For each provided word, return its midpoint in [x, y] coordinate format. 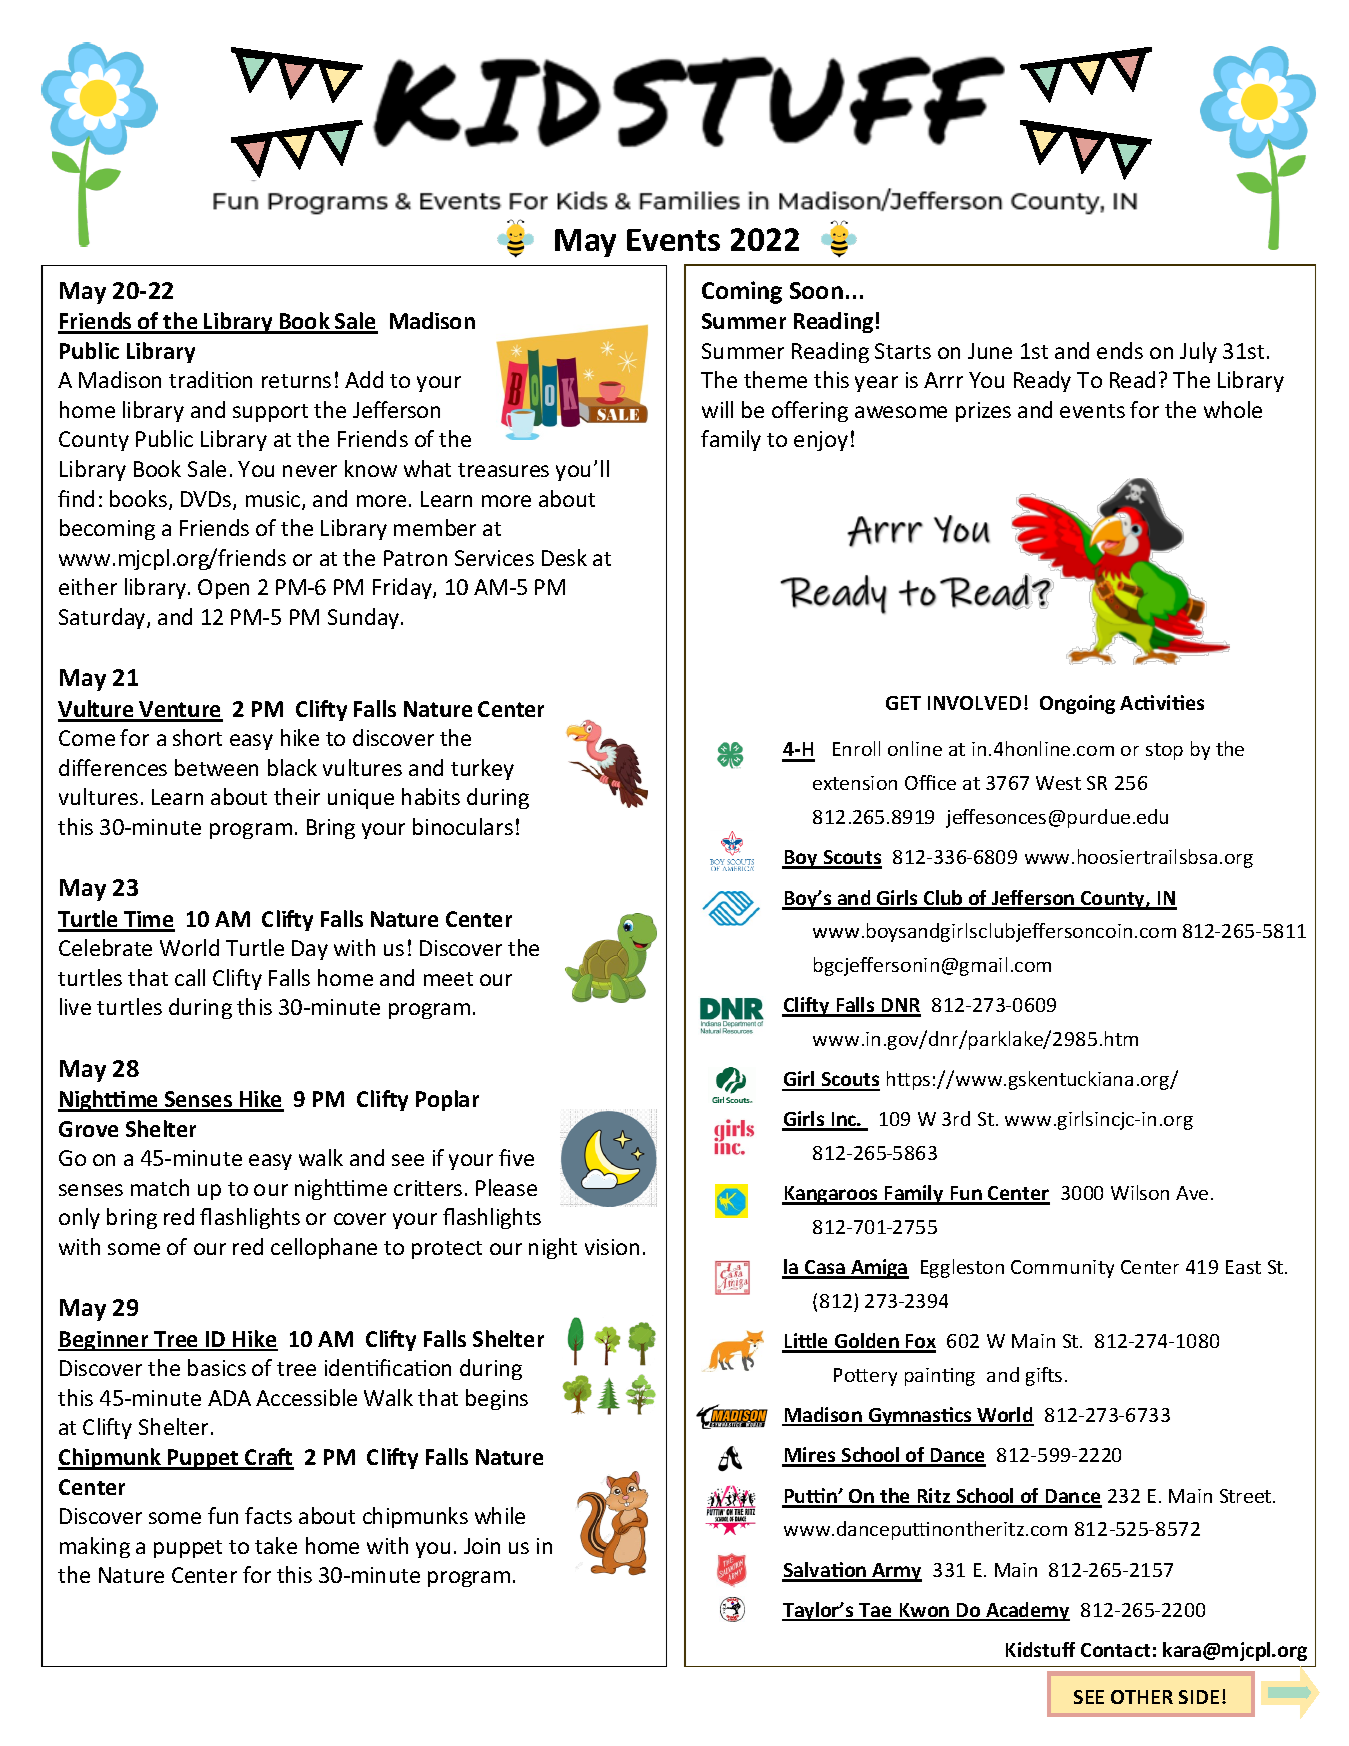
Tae [875, 1611]
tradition [210, 379]
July [1198, 352]
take [276, 1545]
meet [448, 979]
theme [775, 379]
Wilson [1140, 1192]
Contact [1115, 1650]
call [190, 977]
